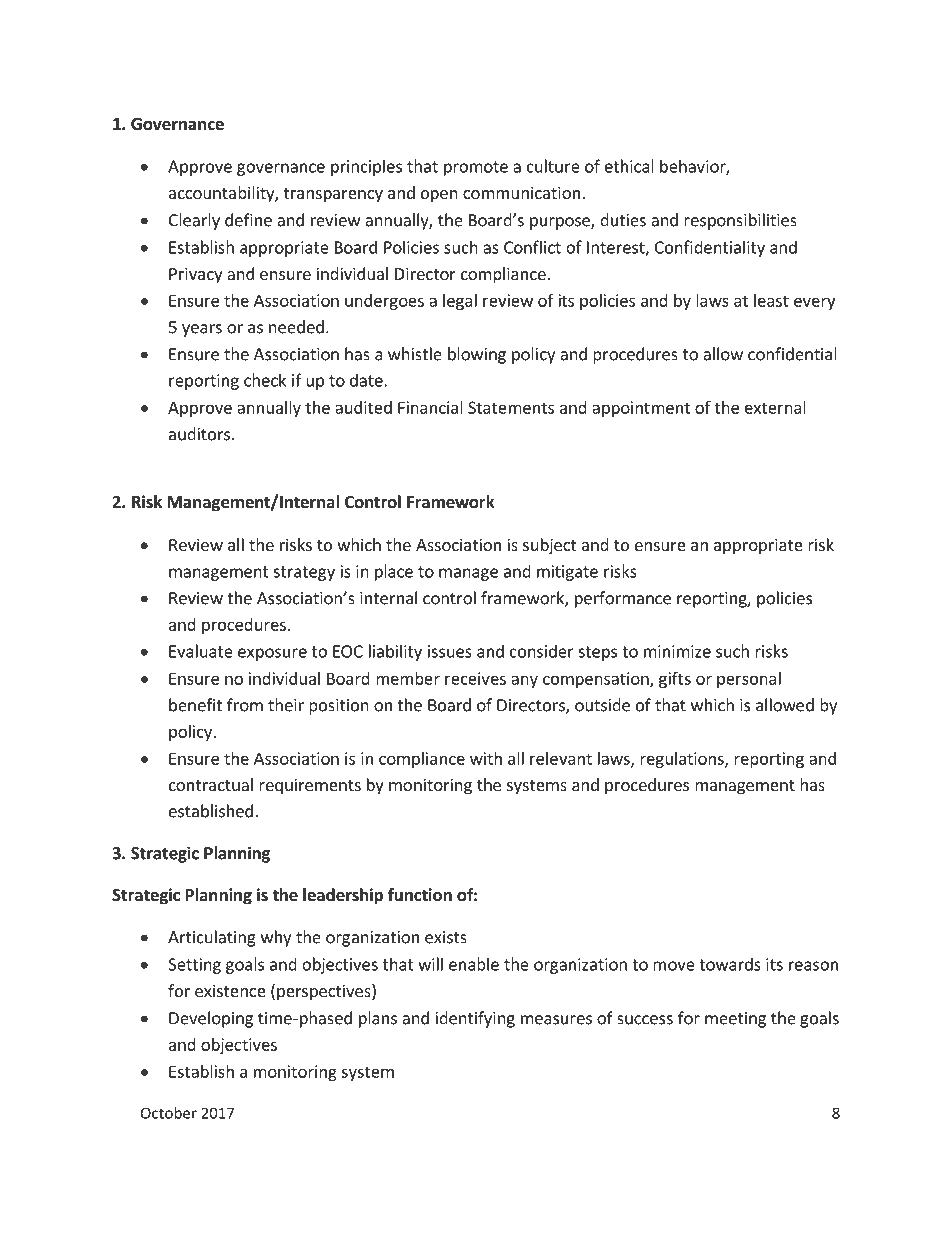 This page has width=952, height=1233. Describe the element at coordinates (248, 220) in the page. I see `define` at that location.
